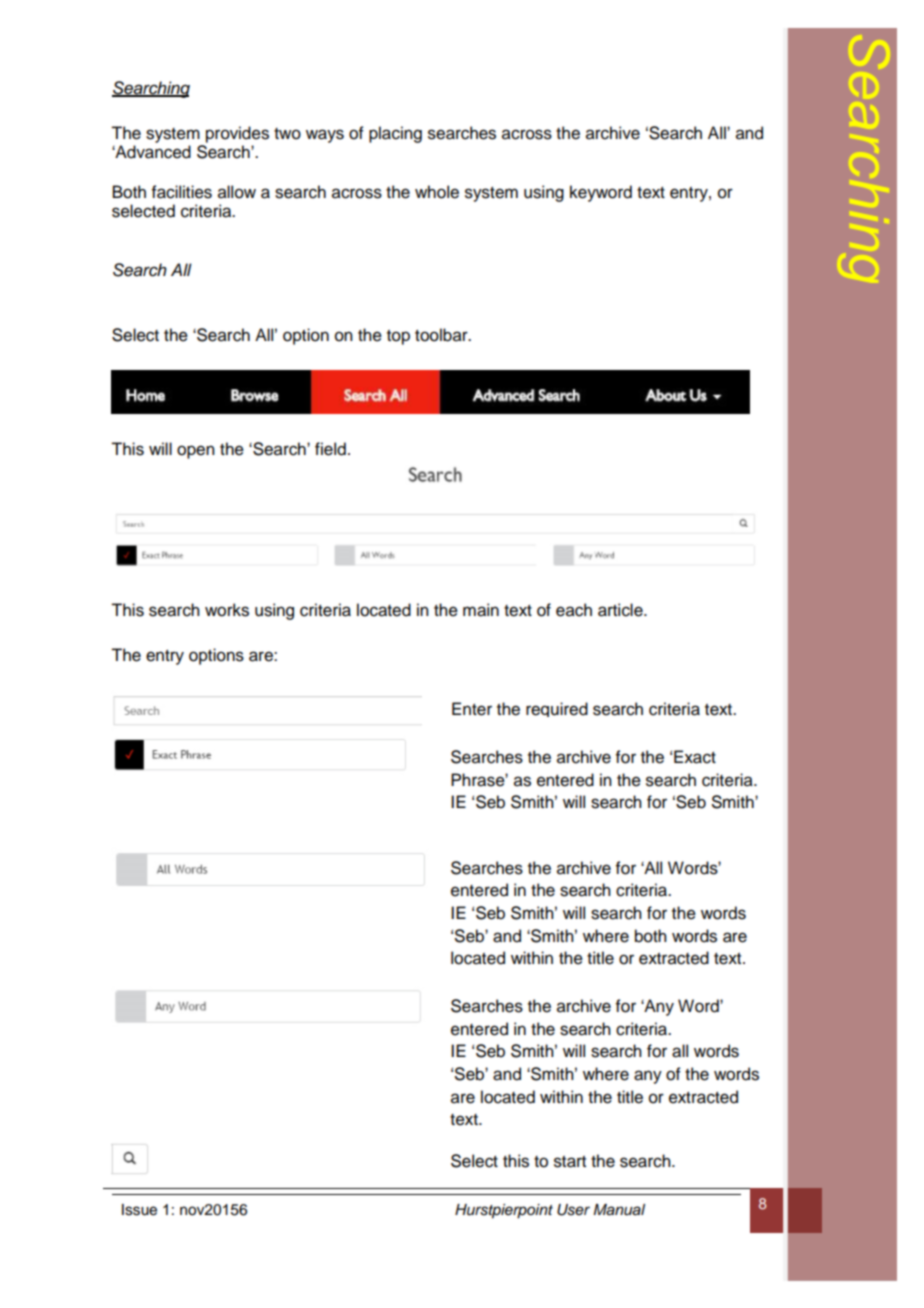 The width and height of the document is (924, 1308). I want to click on start, so click(570, 1162).
